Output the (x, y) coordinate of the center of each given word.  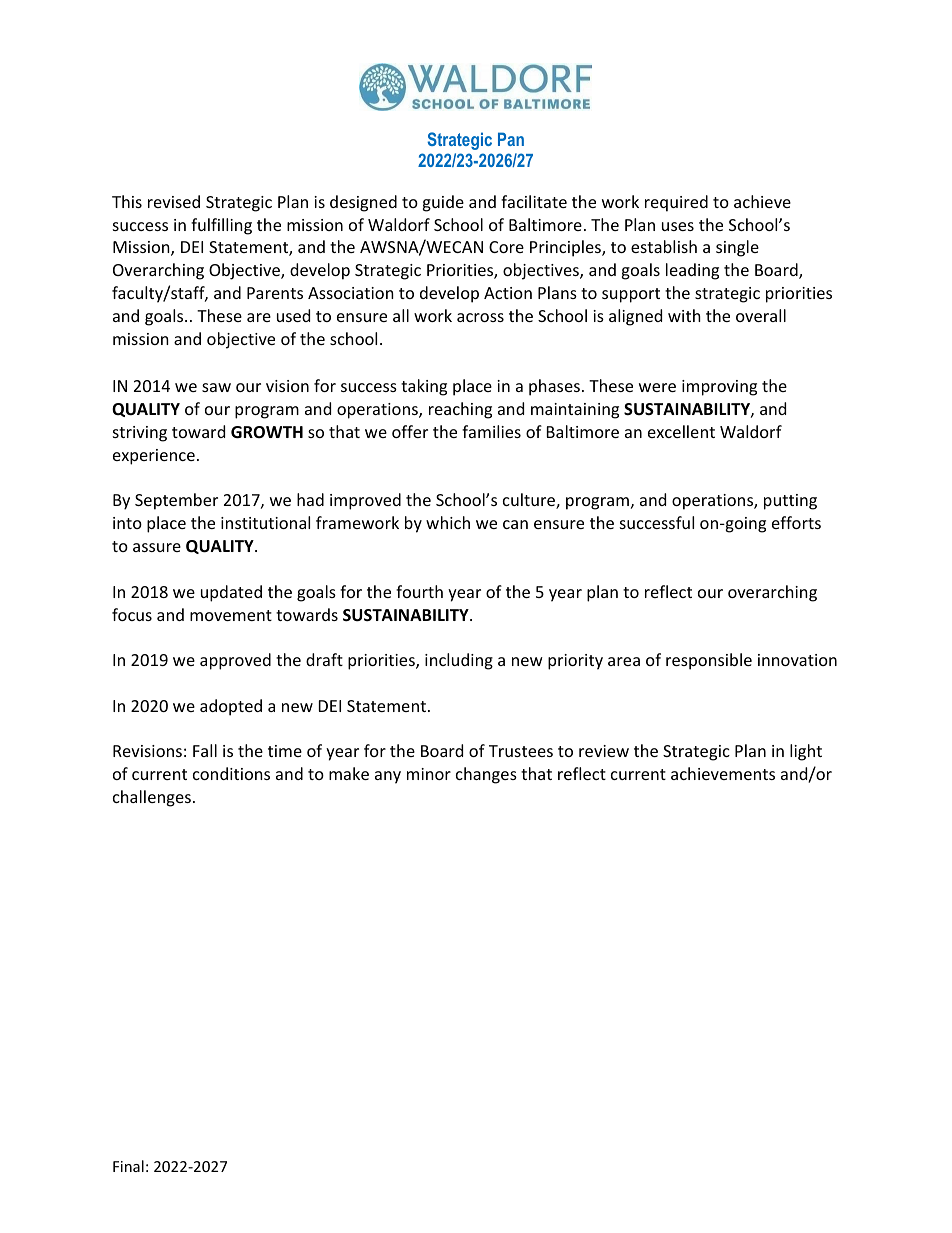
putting (790, 502)
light (806, 752)
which (448, 522)
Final (128, 1166)
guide (443, 203)
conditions (231, 773)
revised (174, 201)
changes (486, 775)
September (176, 501)
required (676, 203)
